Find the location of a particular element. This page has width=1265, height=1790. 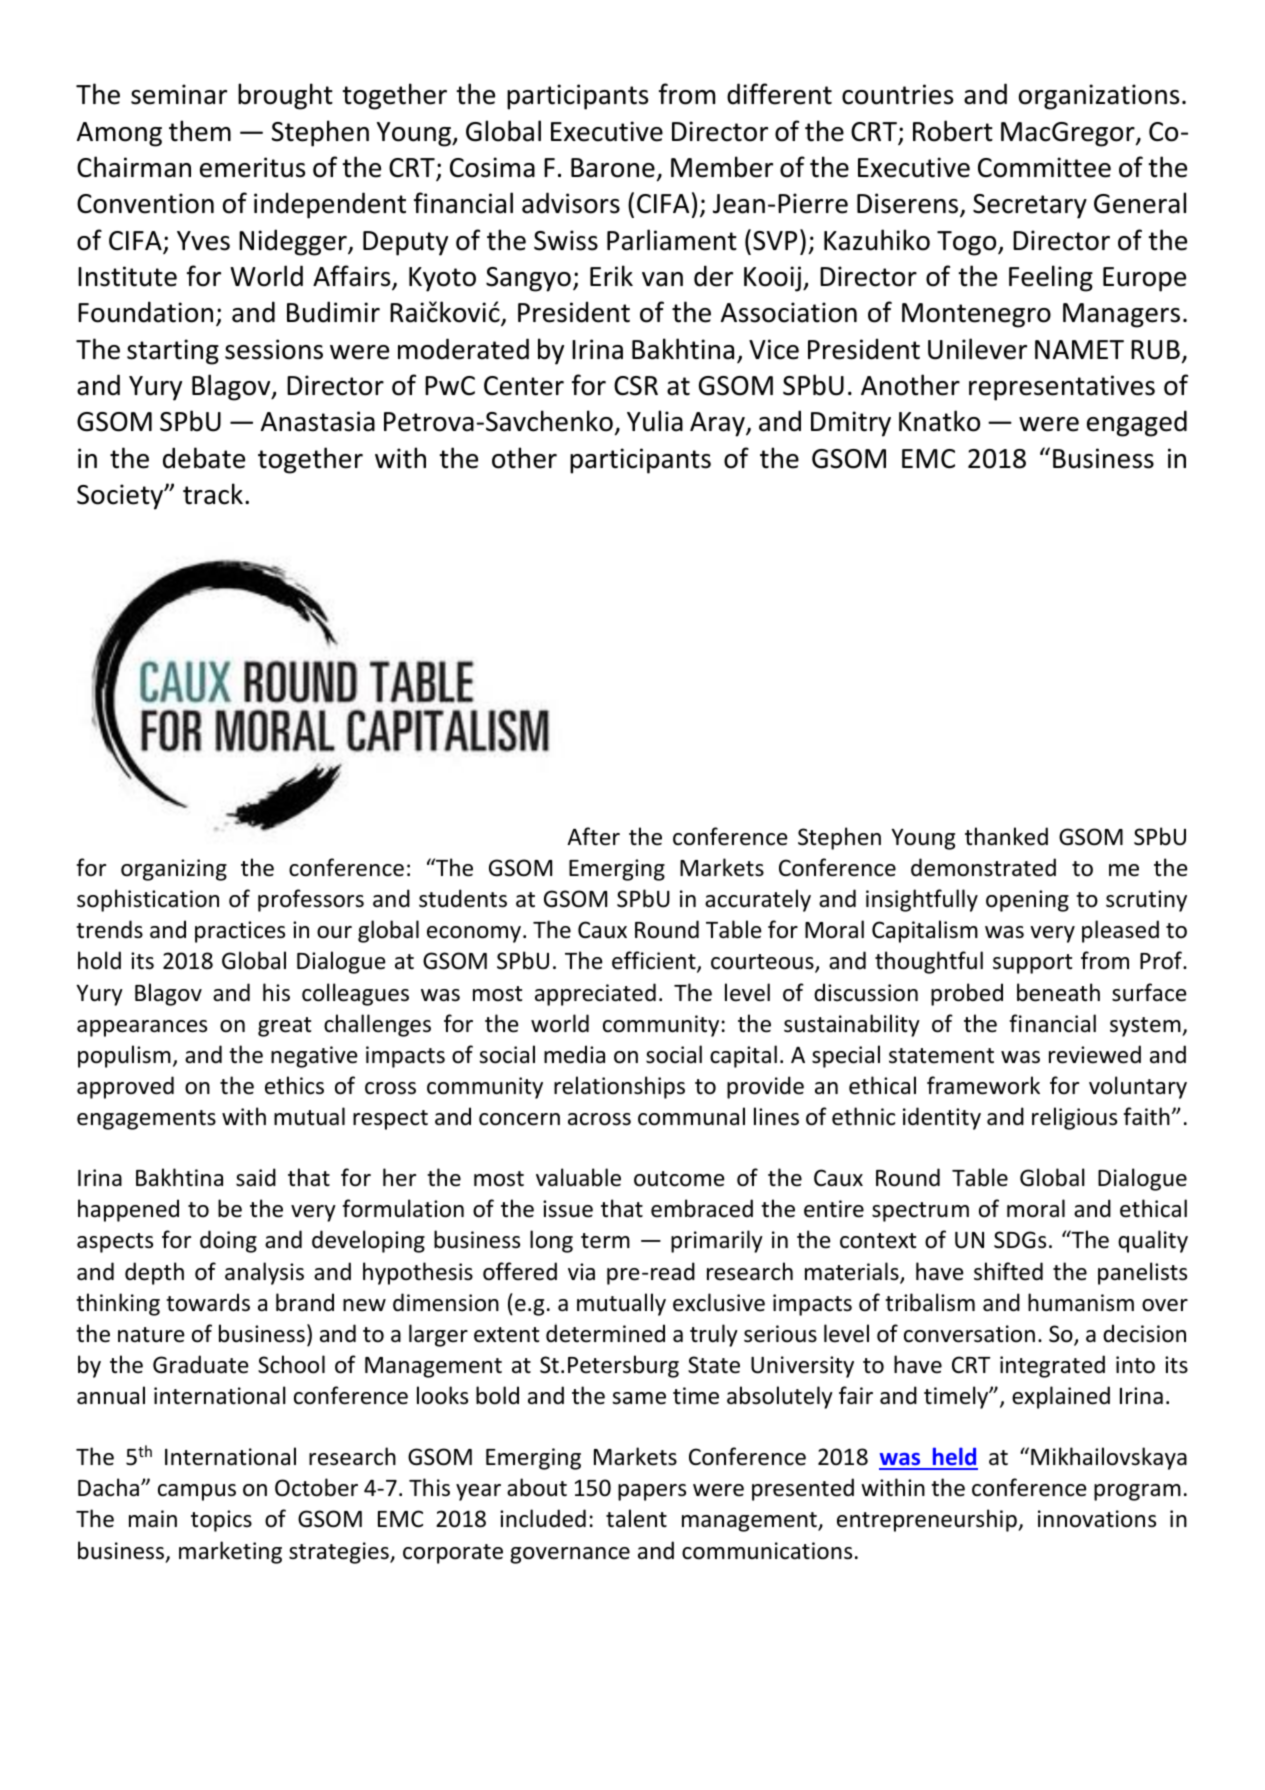

great is located at coordinates (284, 1027).
